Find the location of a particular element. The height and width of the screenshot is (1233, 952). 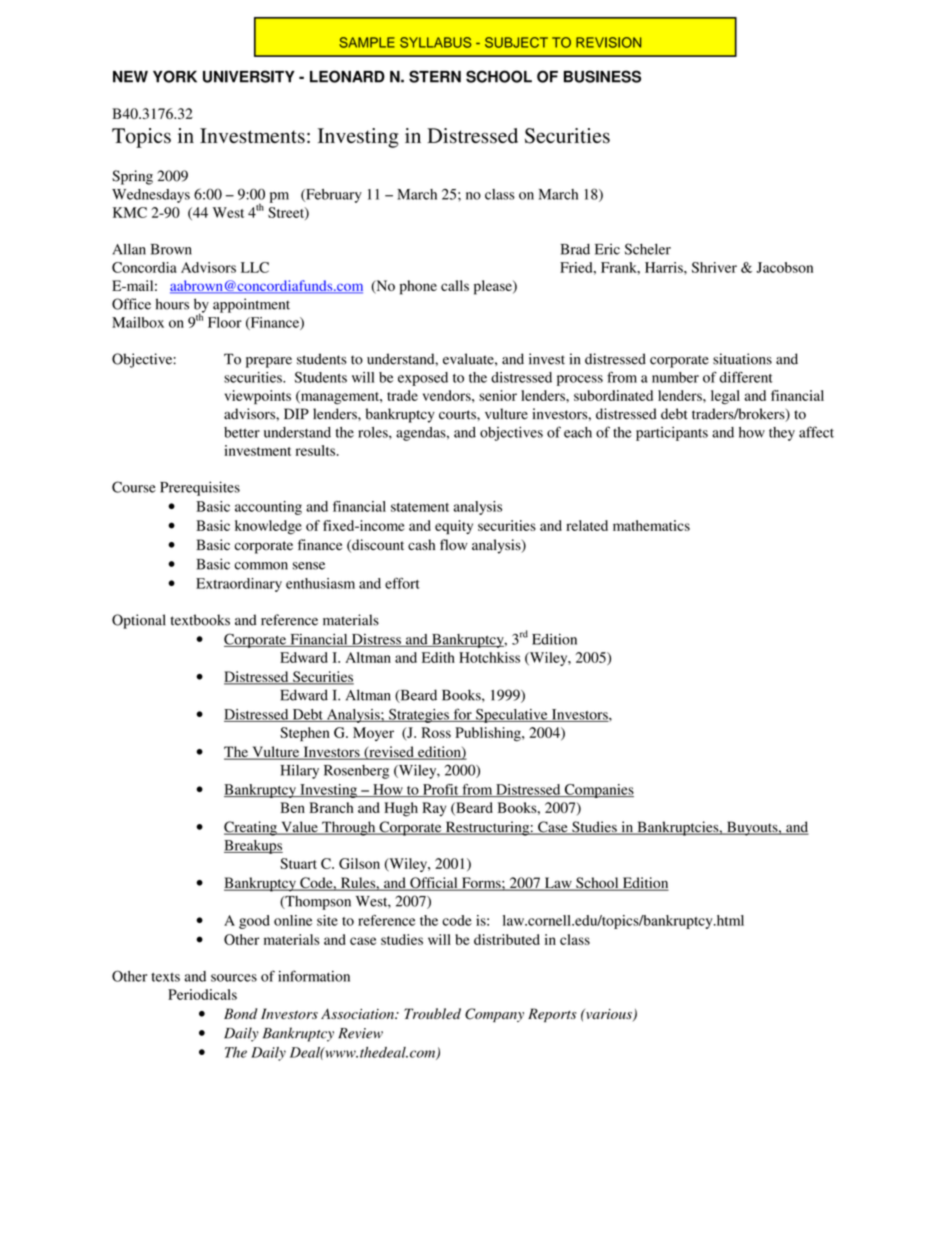

STERN is located at coordinates (435, 76).
